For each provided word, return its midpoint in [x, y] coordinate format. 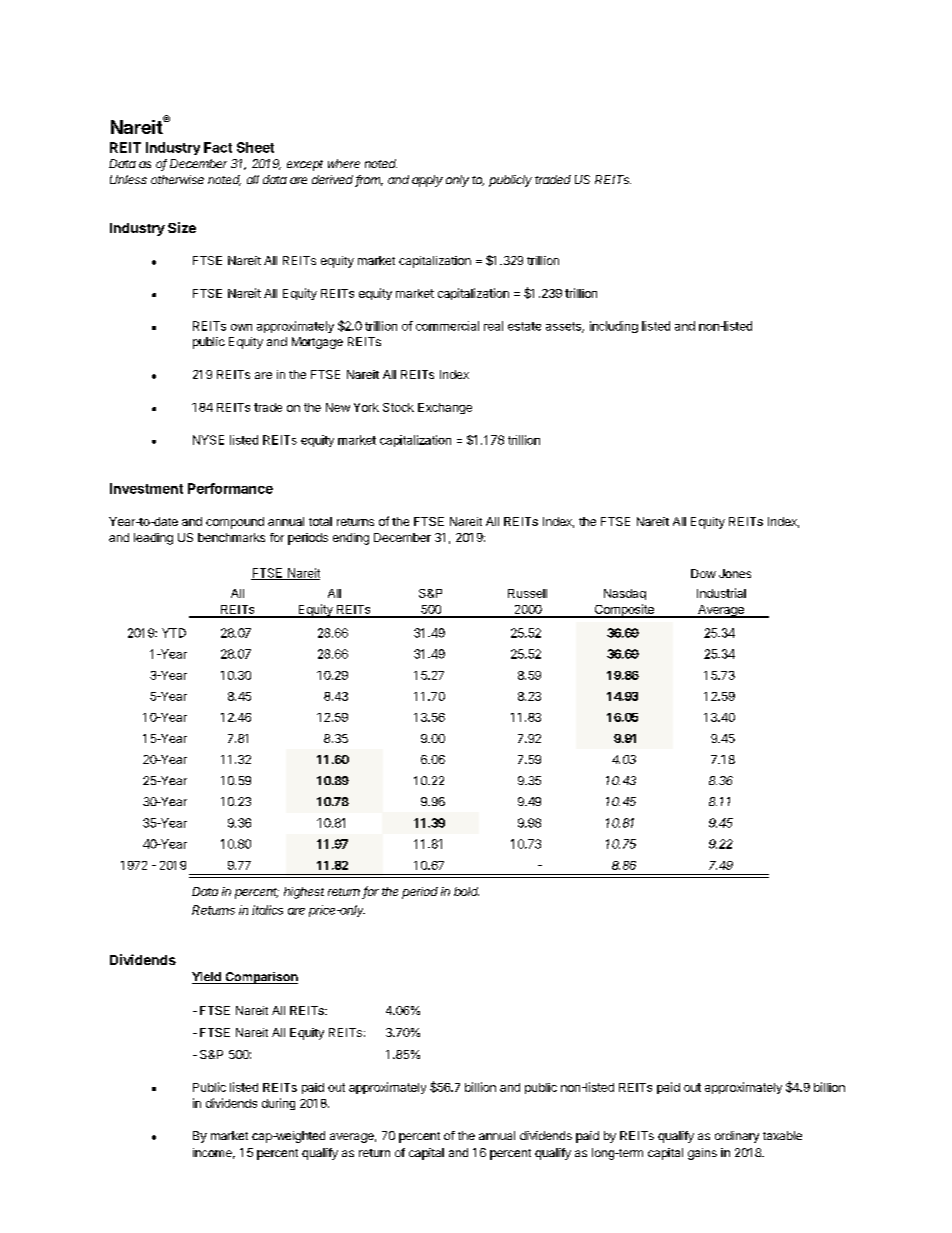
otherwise [177, 179]
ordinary [737, 1137]
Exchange [445, 408]
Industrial [721, 593]
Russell [527, 593]
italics [267, 910]
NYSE [208, 440]
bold [466, 891]
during [278, 1104]
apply [427, 181]
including [614, 327]
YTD [174, 633]
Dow [703, 573]
